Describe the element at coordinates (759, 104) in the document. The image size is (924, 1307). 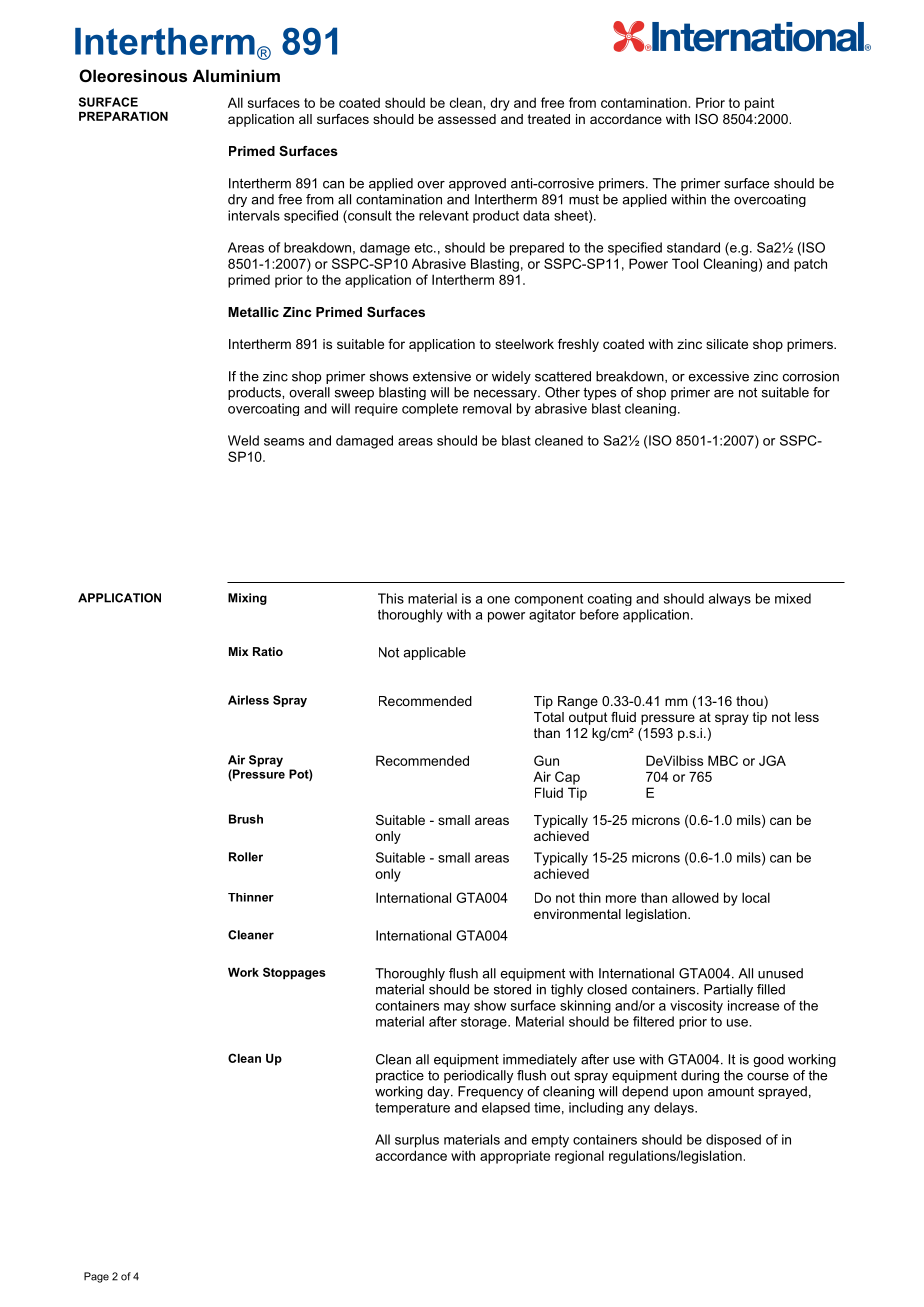
I see `paint` at that location.
